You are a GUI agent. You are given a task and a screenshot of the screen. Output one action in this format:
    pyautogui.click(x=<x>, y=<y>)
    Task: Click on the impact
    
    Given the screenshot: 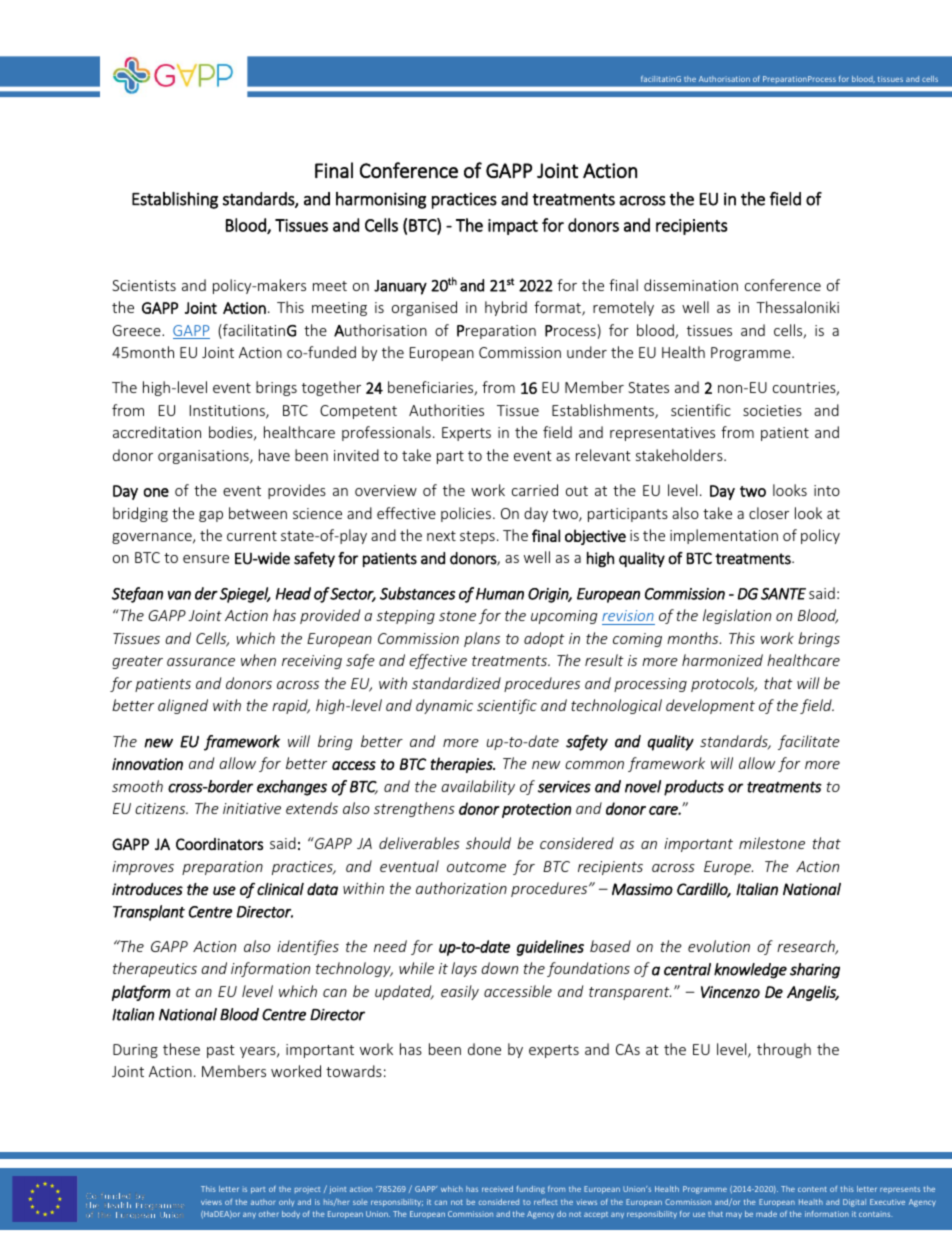 What is the action you would take?
    pyautogui.click(x=513, y=227)
